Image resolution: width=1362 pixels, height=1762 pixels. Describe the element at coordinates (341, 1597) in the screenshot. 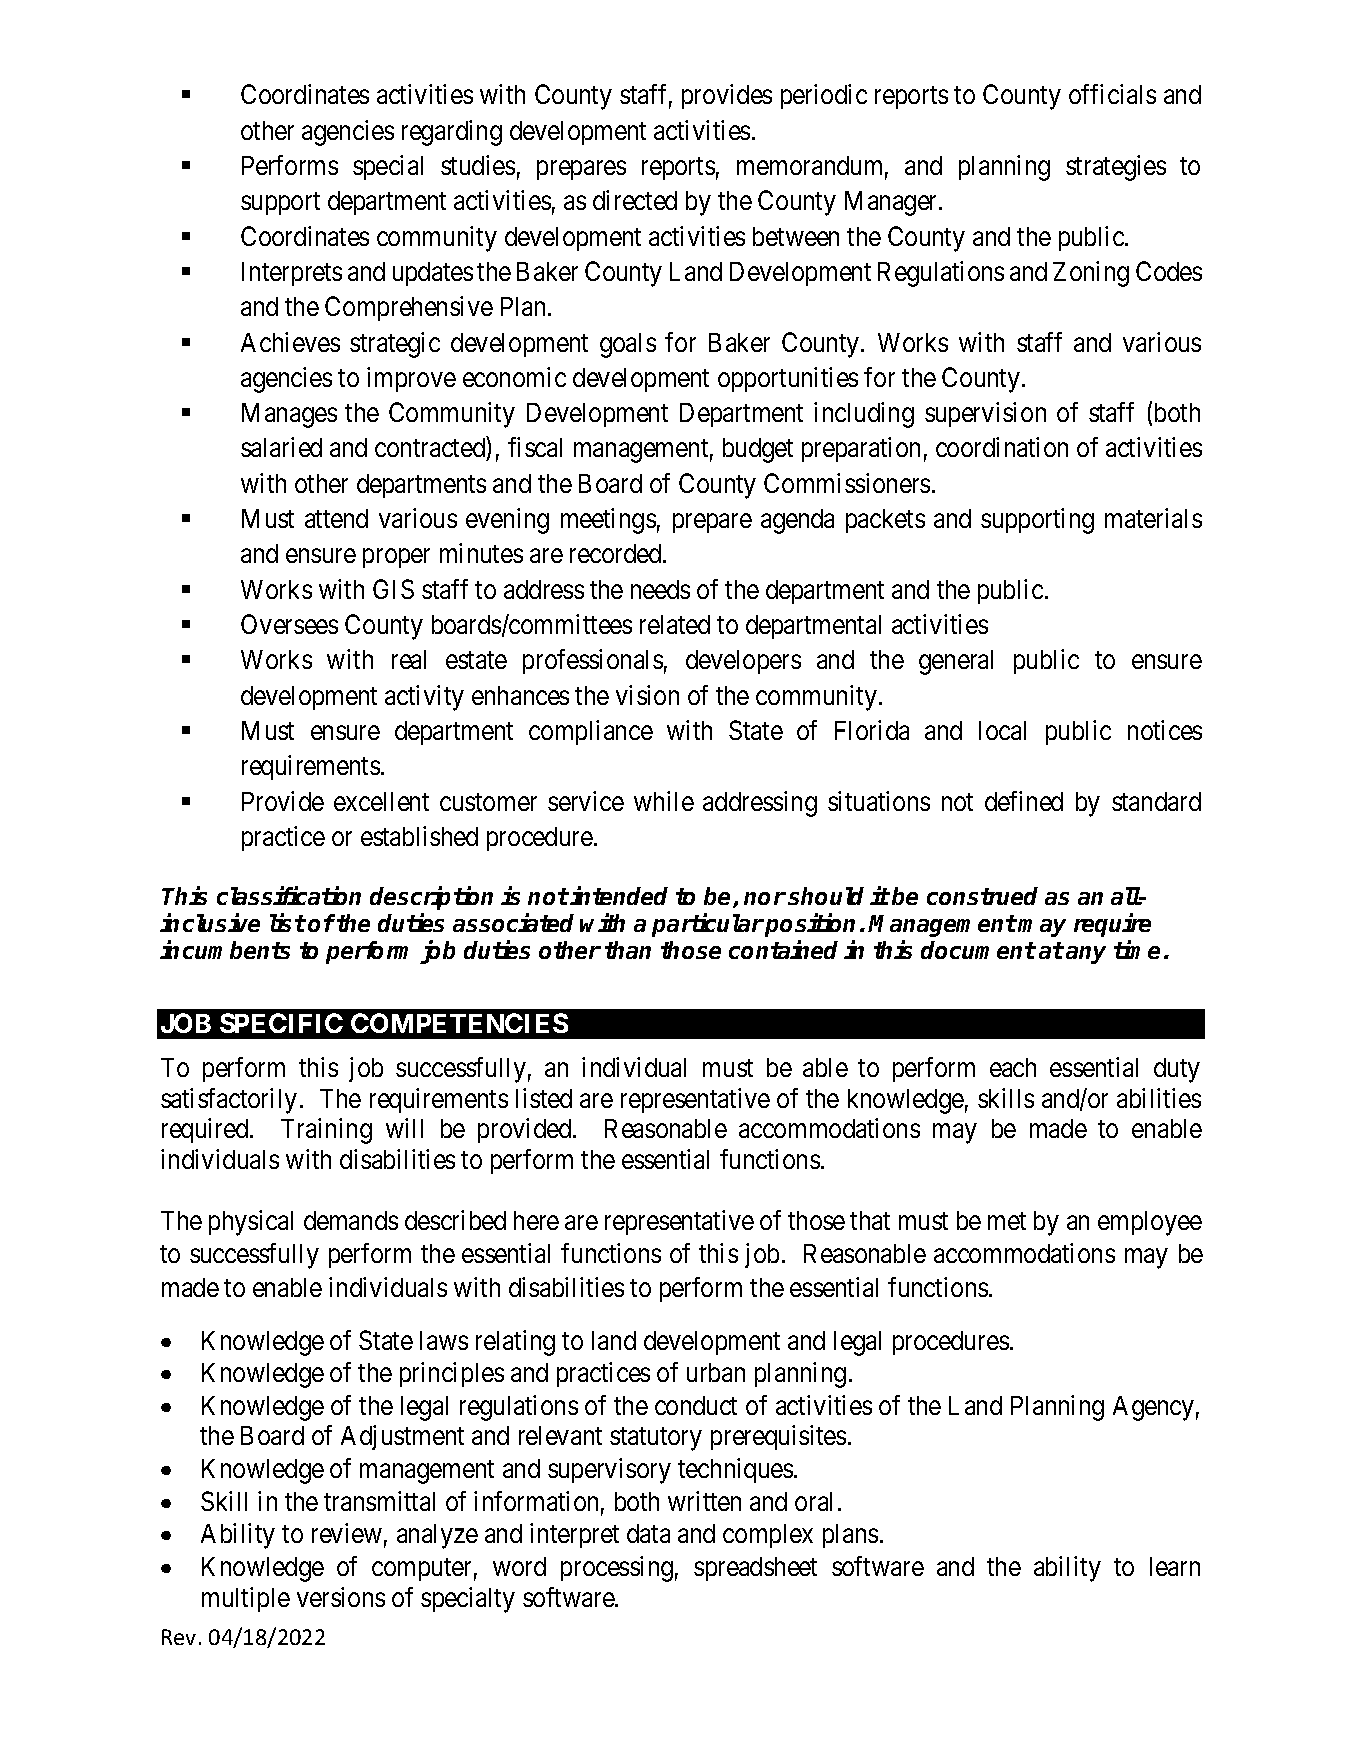

I see `versions` at that location.
